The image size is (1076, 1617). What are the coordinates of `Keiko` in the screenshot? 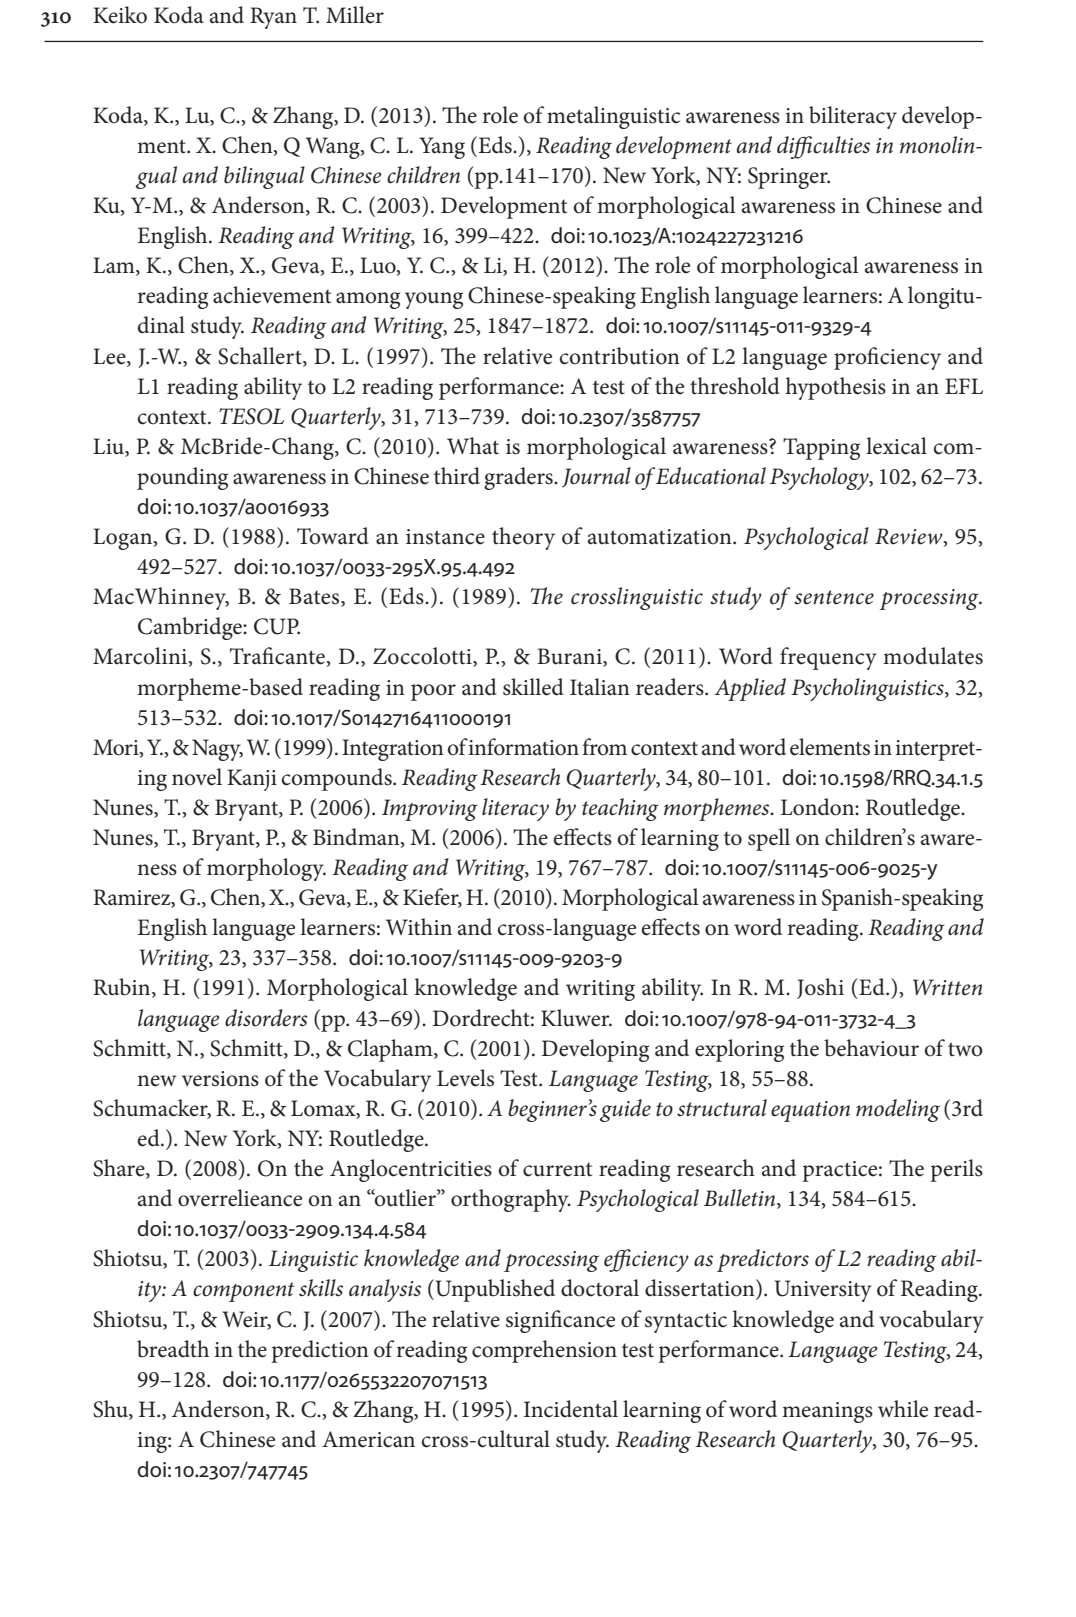 It's located at (120, 15).
